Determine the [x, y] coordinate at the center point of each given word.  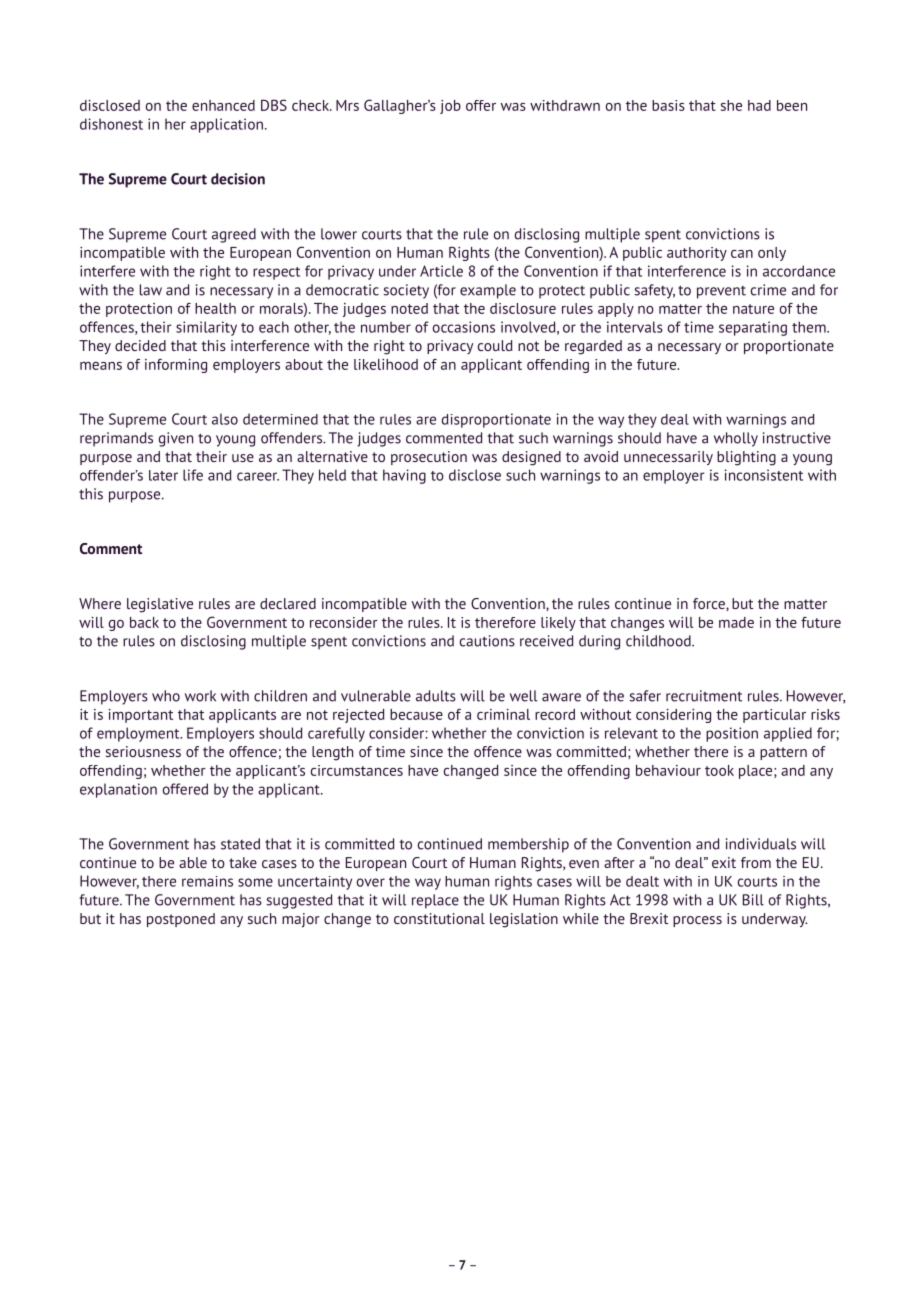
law [151, 290]
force [710, 604]
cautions [487, 641]
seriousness [143, 751]
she [731, 105]
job [450, 107]
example [488, 291]
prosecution [429, 458]
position [732, 734]
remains [207, 881]
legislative [160, 605]
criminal [503, 714]
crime [768, 290]
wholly [736, 439]
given [175, 439]
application [226, 125]
